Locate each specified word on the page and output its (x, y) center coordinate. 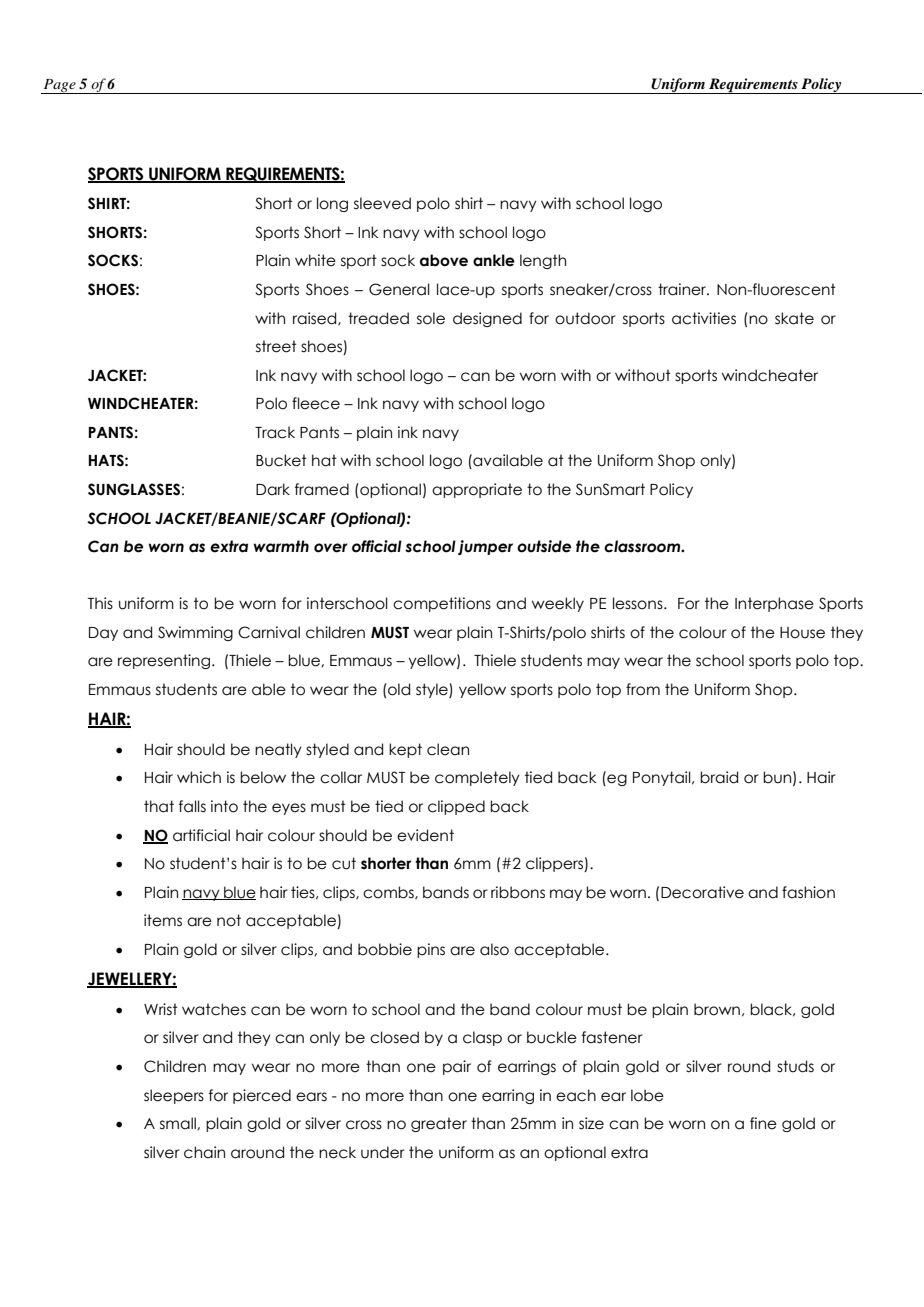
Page (59, 86)
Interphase (774, 604)
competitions (442, 604)
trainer (683, 289)
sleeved (382, 203)
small (179, 1123)
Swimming (195, 633)
